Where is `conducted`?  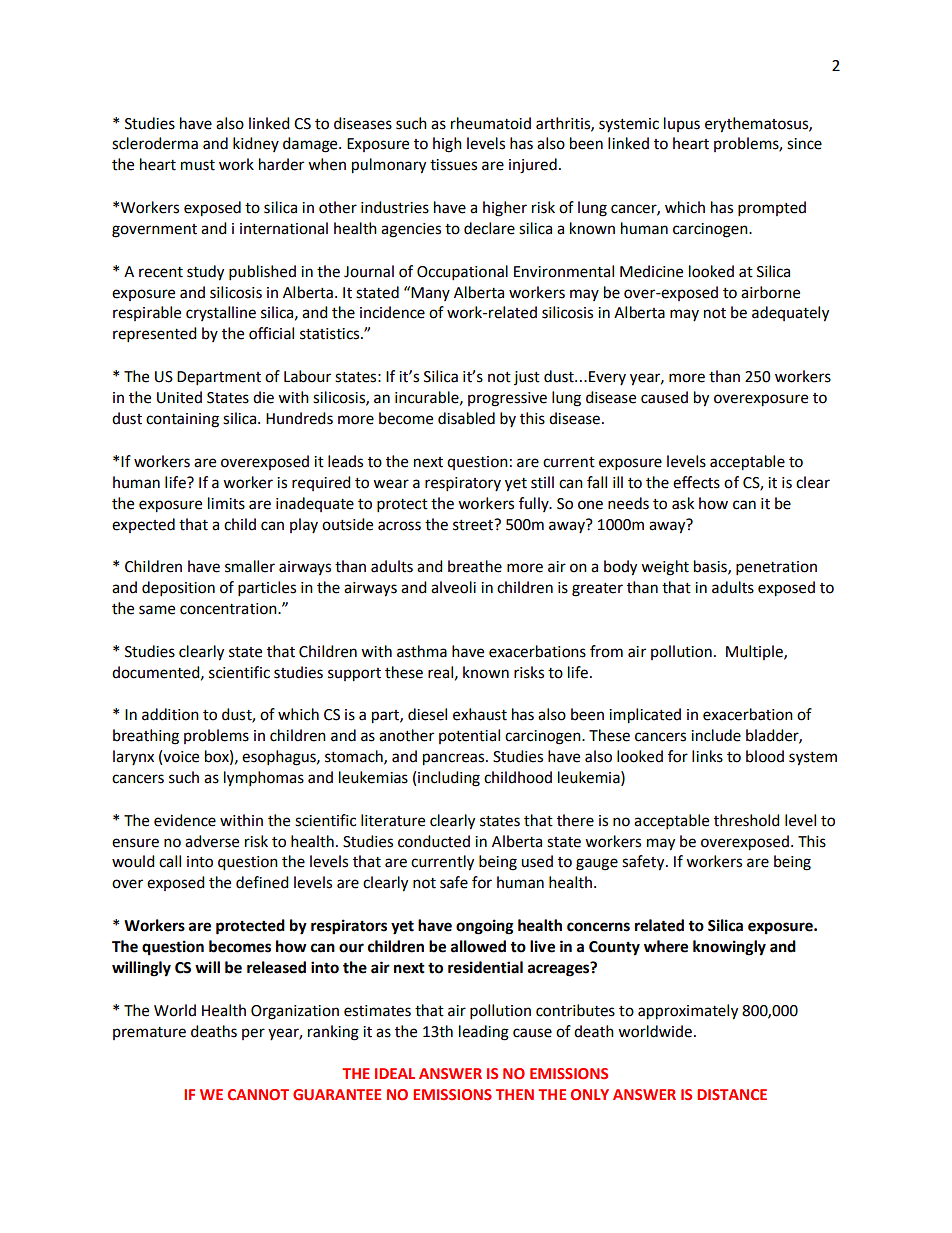
conducted is located at coordinates (434, 841).
